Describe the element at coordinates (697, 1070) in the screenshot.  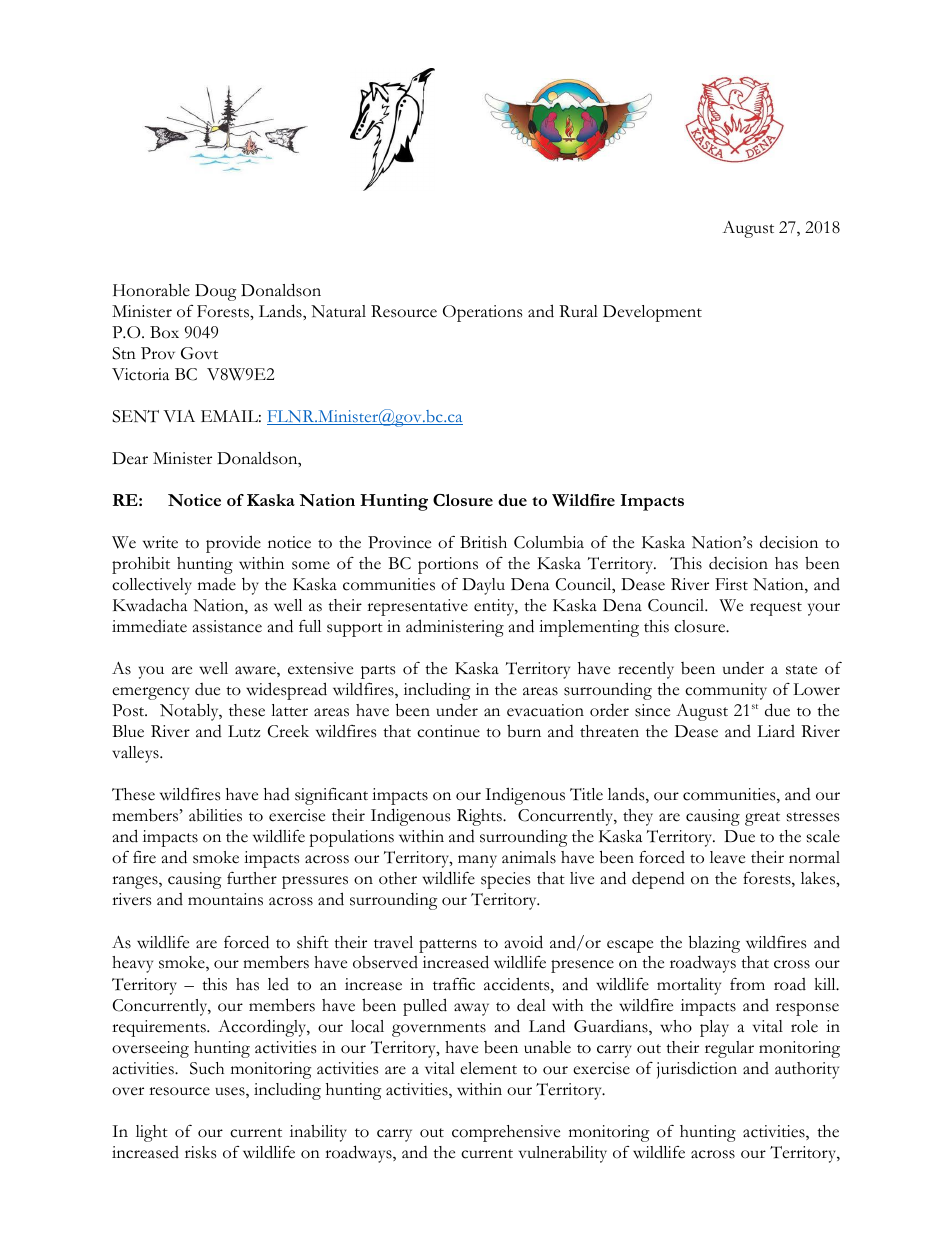
I see `jurisdiction` at that location.
